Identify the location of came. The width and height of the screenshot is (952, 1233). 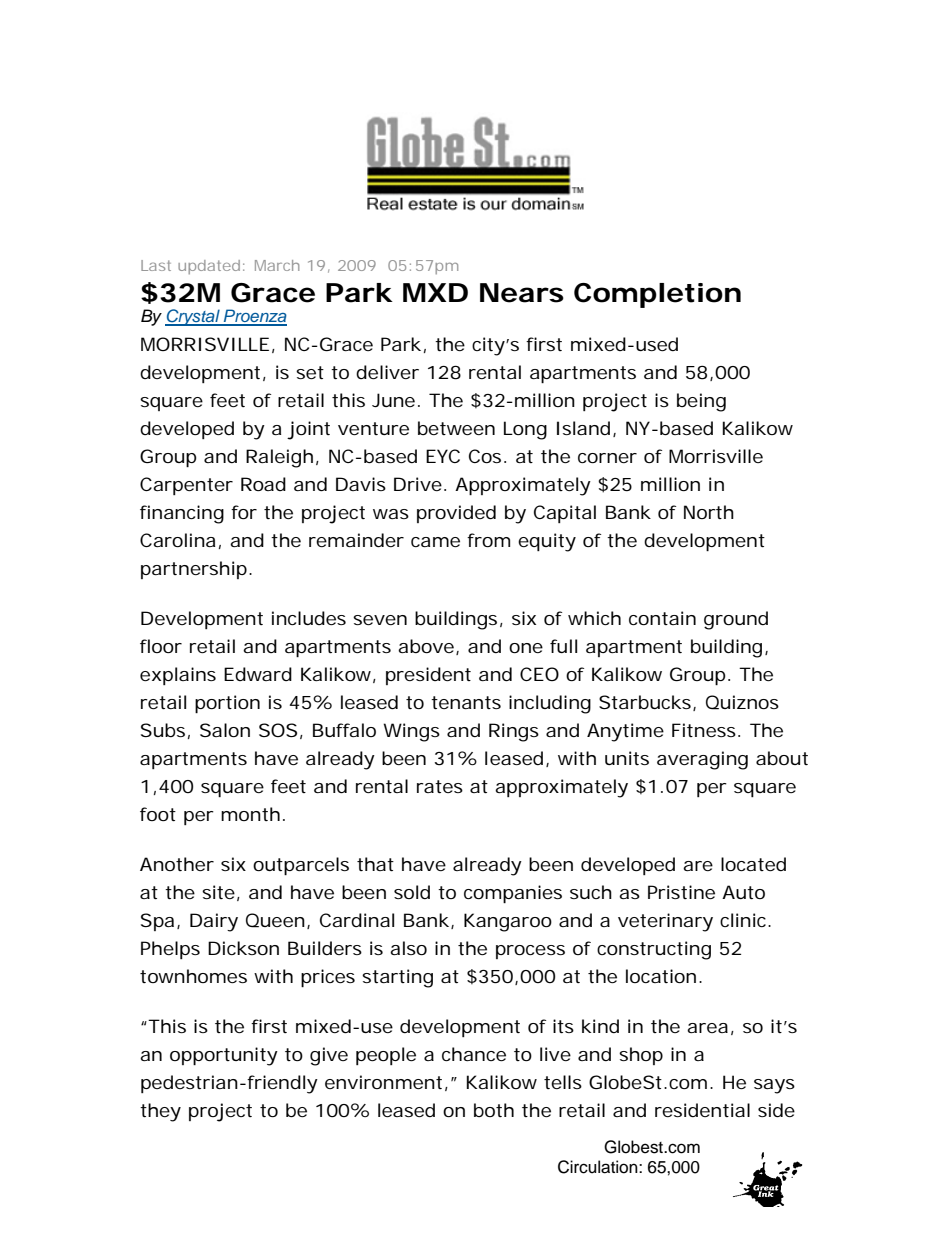
(435, 542).
